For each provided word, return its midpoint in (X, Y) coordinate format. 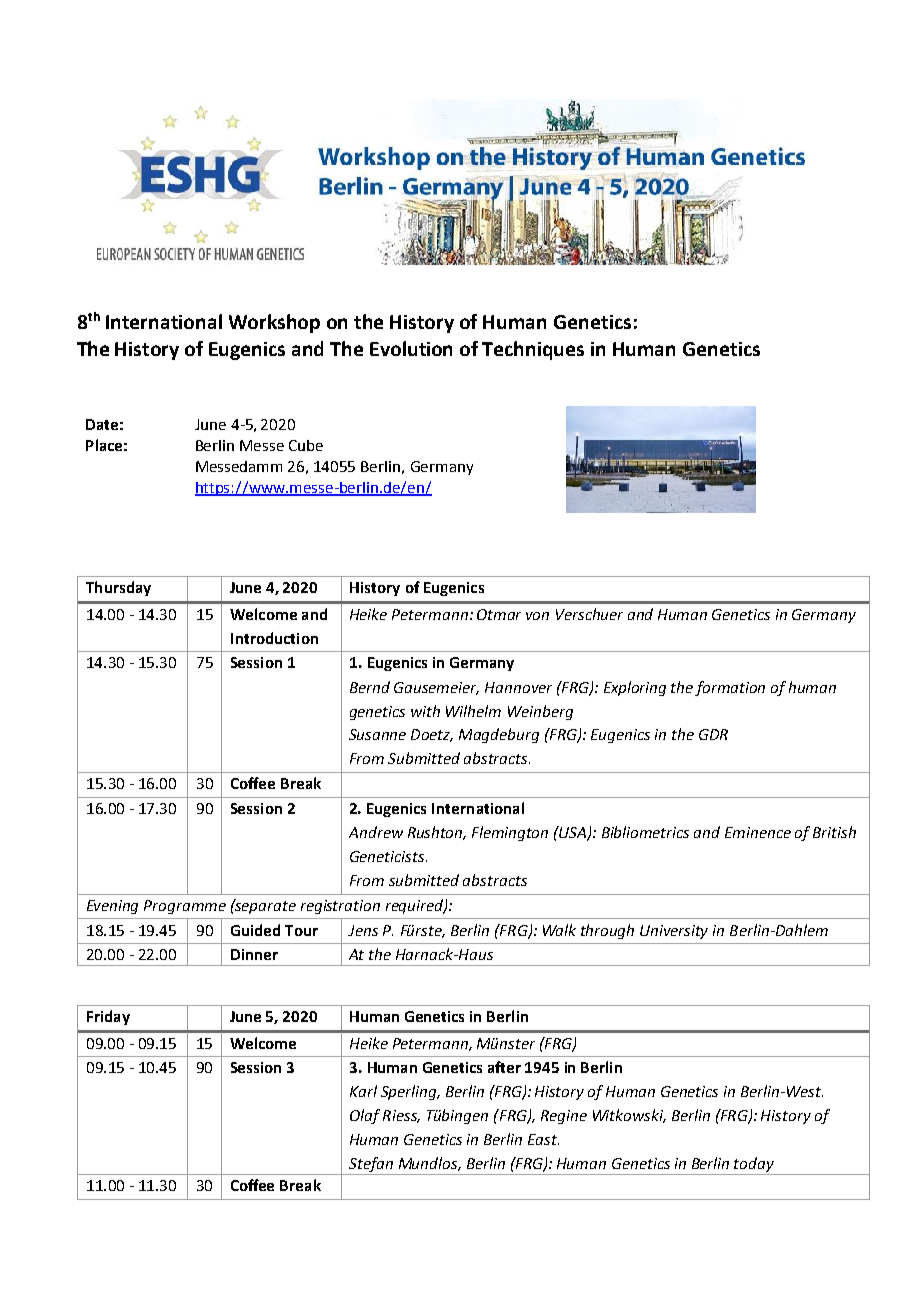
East (543, 1139)
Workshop (274, 323)
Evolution (411, 348)
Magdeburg (499, 735)
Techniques (533, 350)
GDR (713, 734)
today (755, 1166)
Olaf (365, 1116)
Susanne (377, 734)
